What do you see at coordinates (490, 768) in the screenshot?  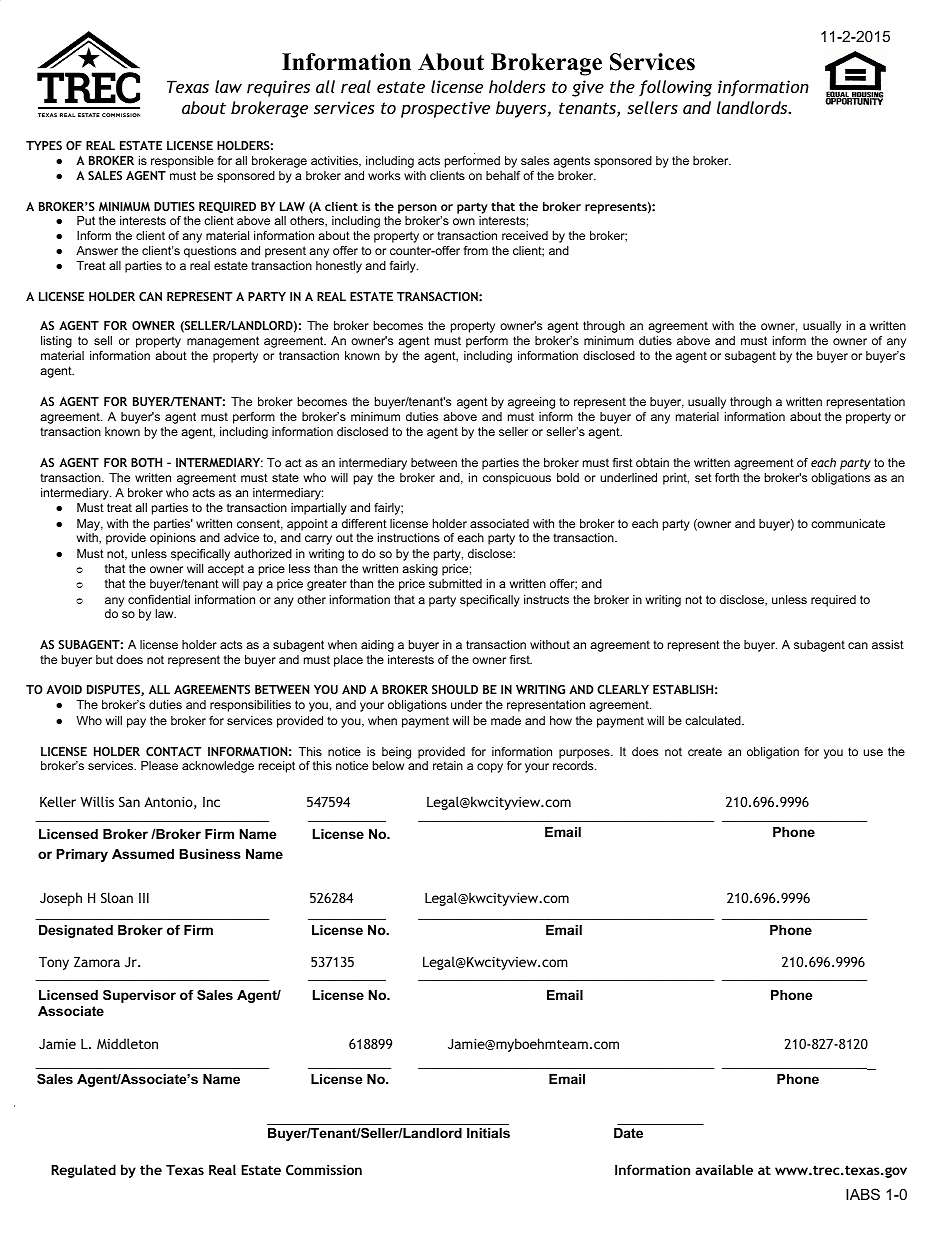 I see `copy` at bounding box center [490, 768].
